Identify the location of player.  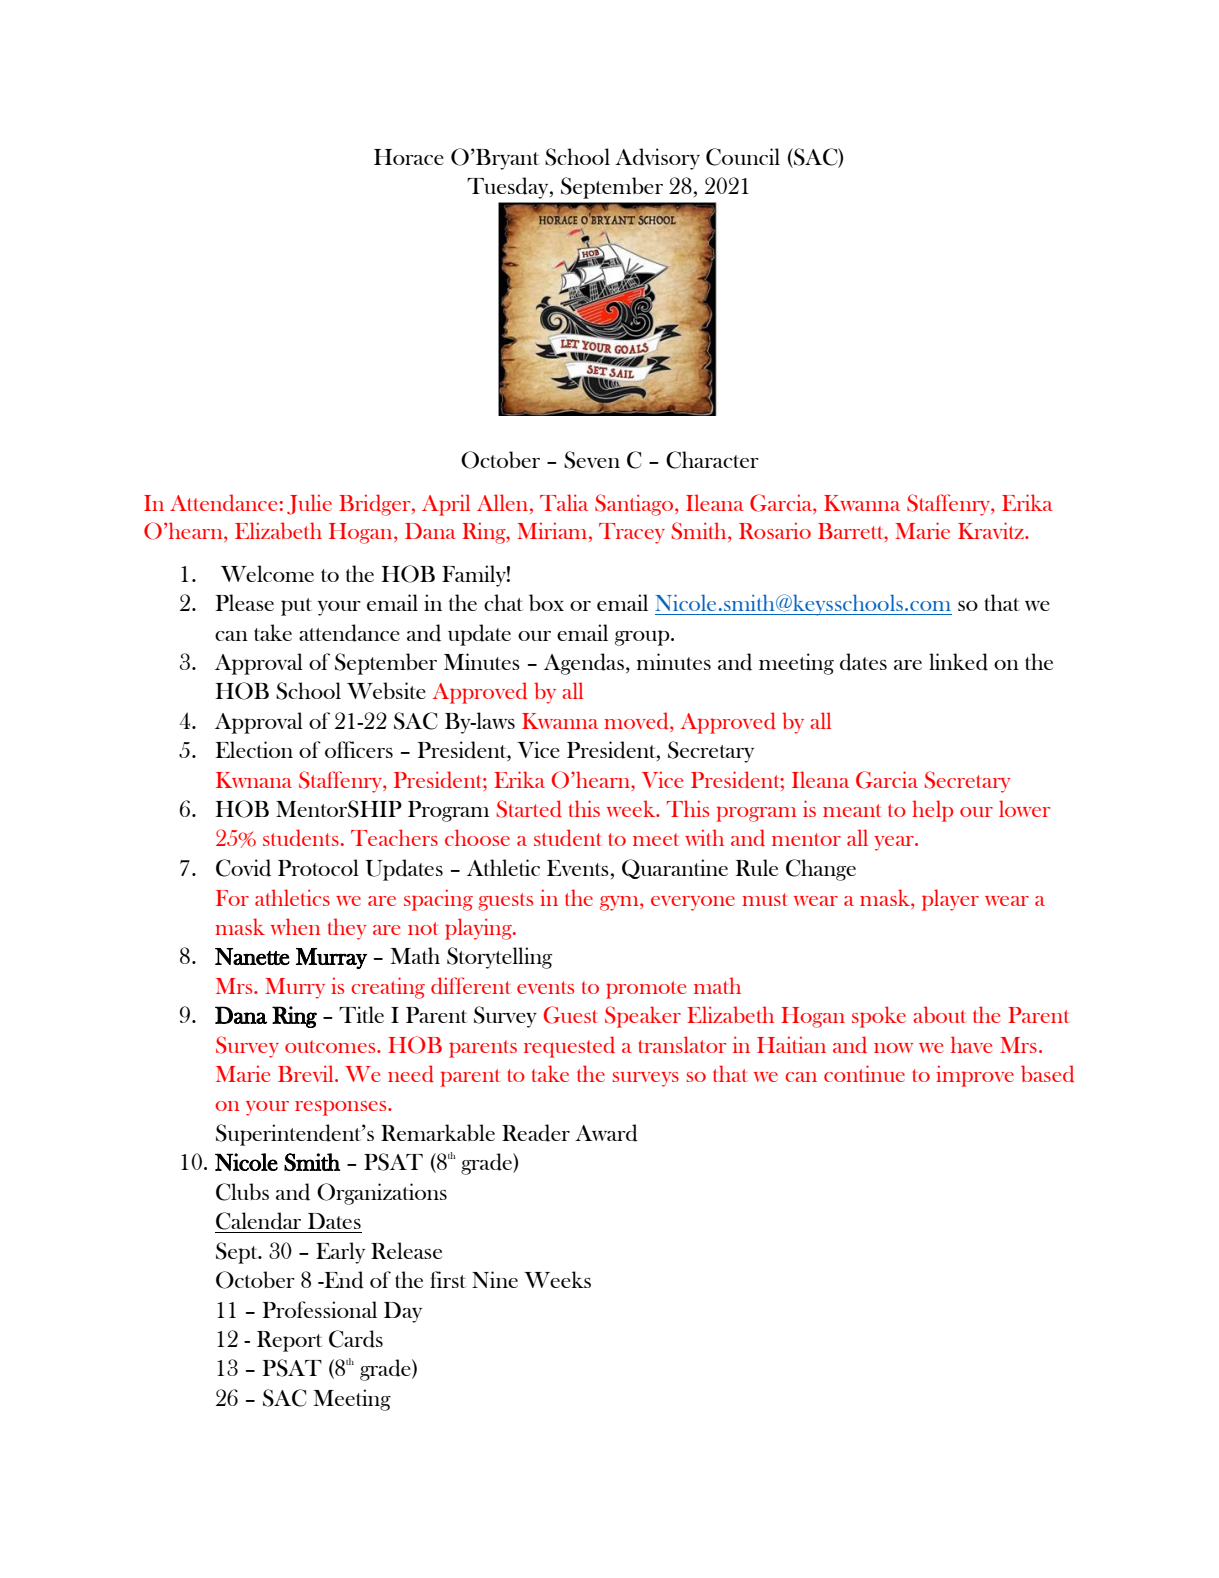
(950, 900).
